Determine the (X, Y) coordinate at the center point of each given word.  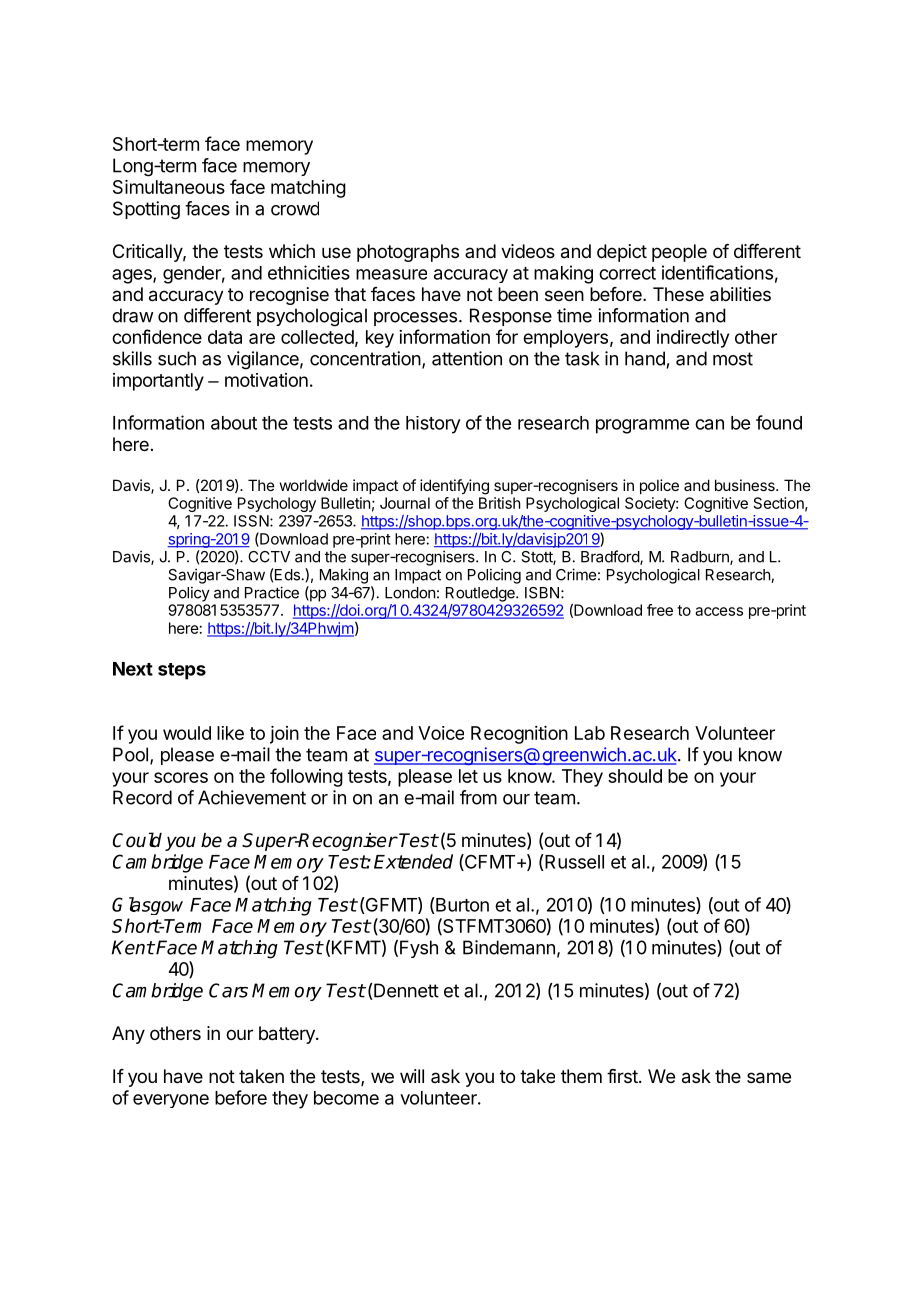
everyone (171, 1101)
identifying (454, 487)
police (659, 486)
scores (181, 777)
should (635, 776)
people (679, 253)
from (478, 797)
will (412, 1076)
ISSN (252, 521)
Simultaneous (169, 187)
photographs (408, 253)
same (769, 1078)
